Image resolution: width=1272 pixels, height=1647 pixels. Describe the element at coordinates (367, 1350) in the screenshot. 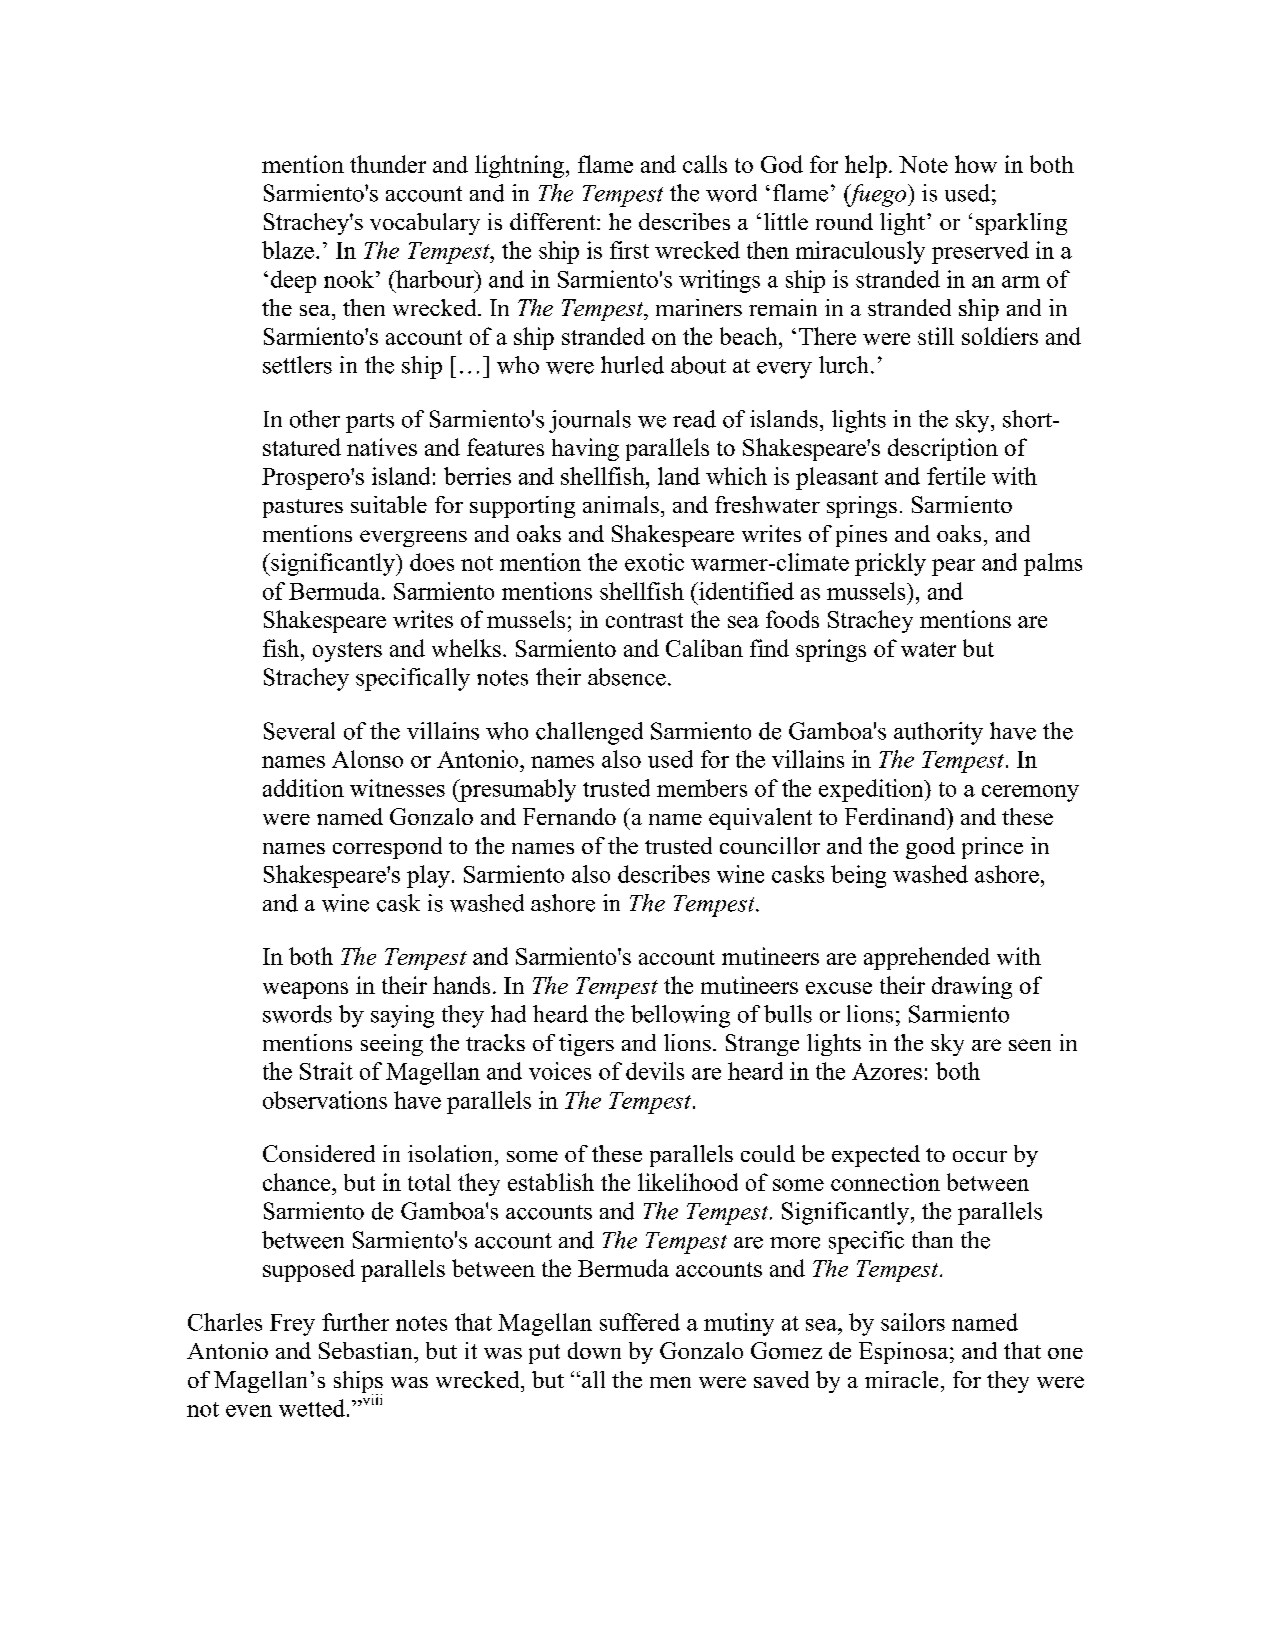

I see `Sebastian` at that location.
